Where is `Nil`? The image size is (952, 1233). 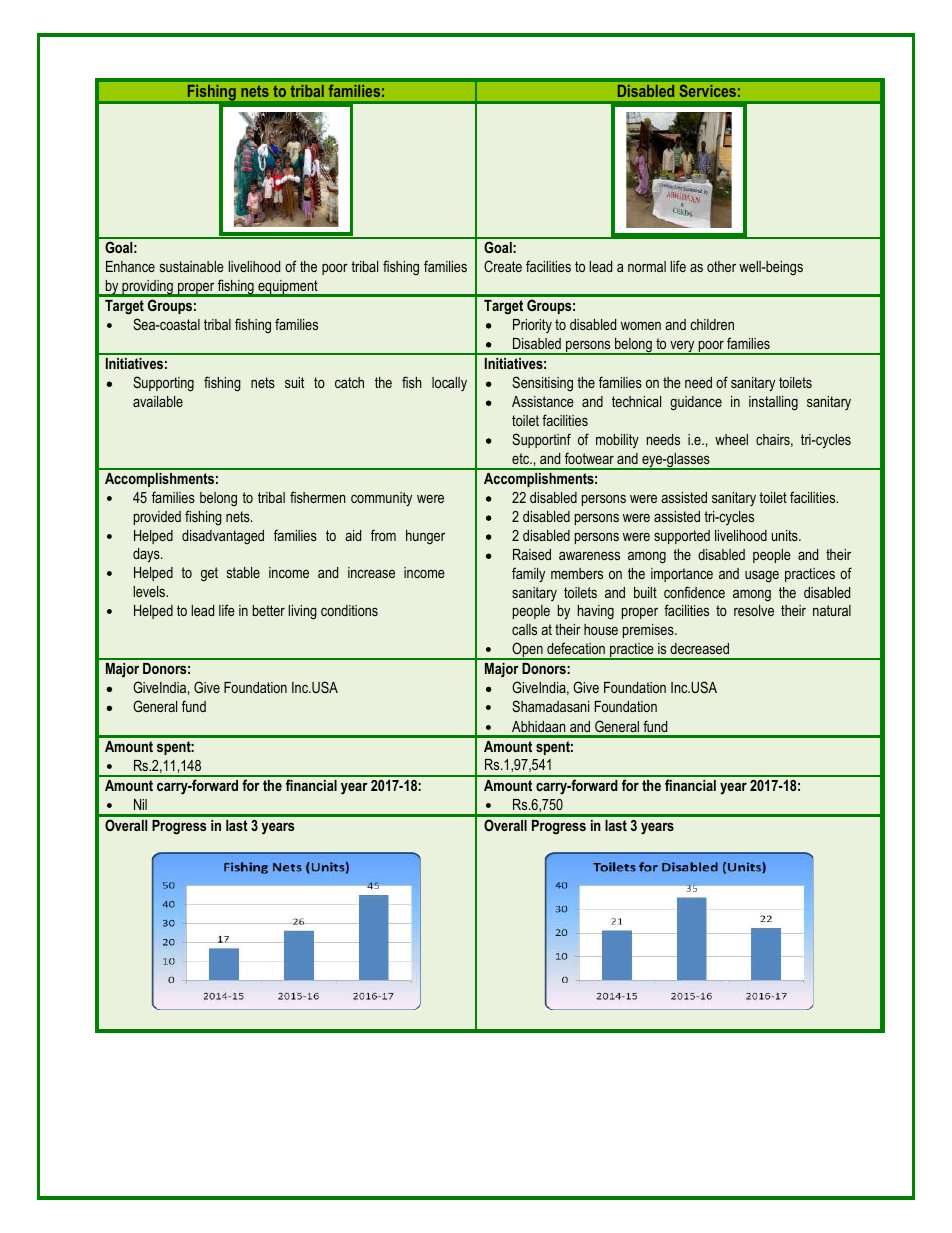 Nil is located at coordinates (140, 804).
